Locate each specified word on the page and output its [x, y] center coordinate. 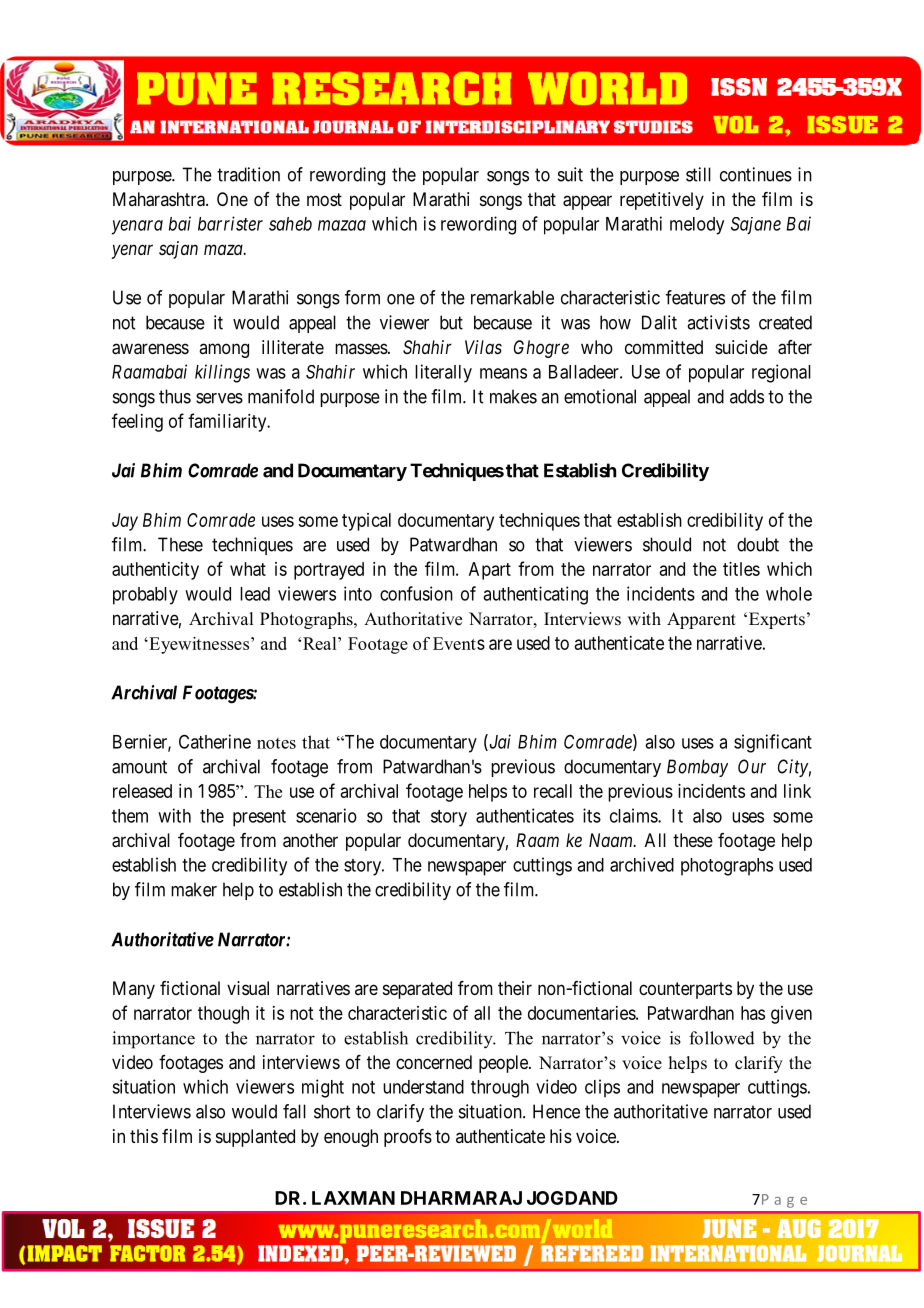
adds [747, 396]
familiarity [228, 422]
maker [194, 889]
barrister [230, 223]
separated [417, 990]
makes [513, 396]
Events [459, 643]
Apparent [701, 620]
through [500, 1089]
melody [697, 226]
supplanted [255, 1138]
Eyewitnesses [198, 645]
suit [570, 174]
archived [642, 864]
